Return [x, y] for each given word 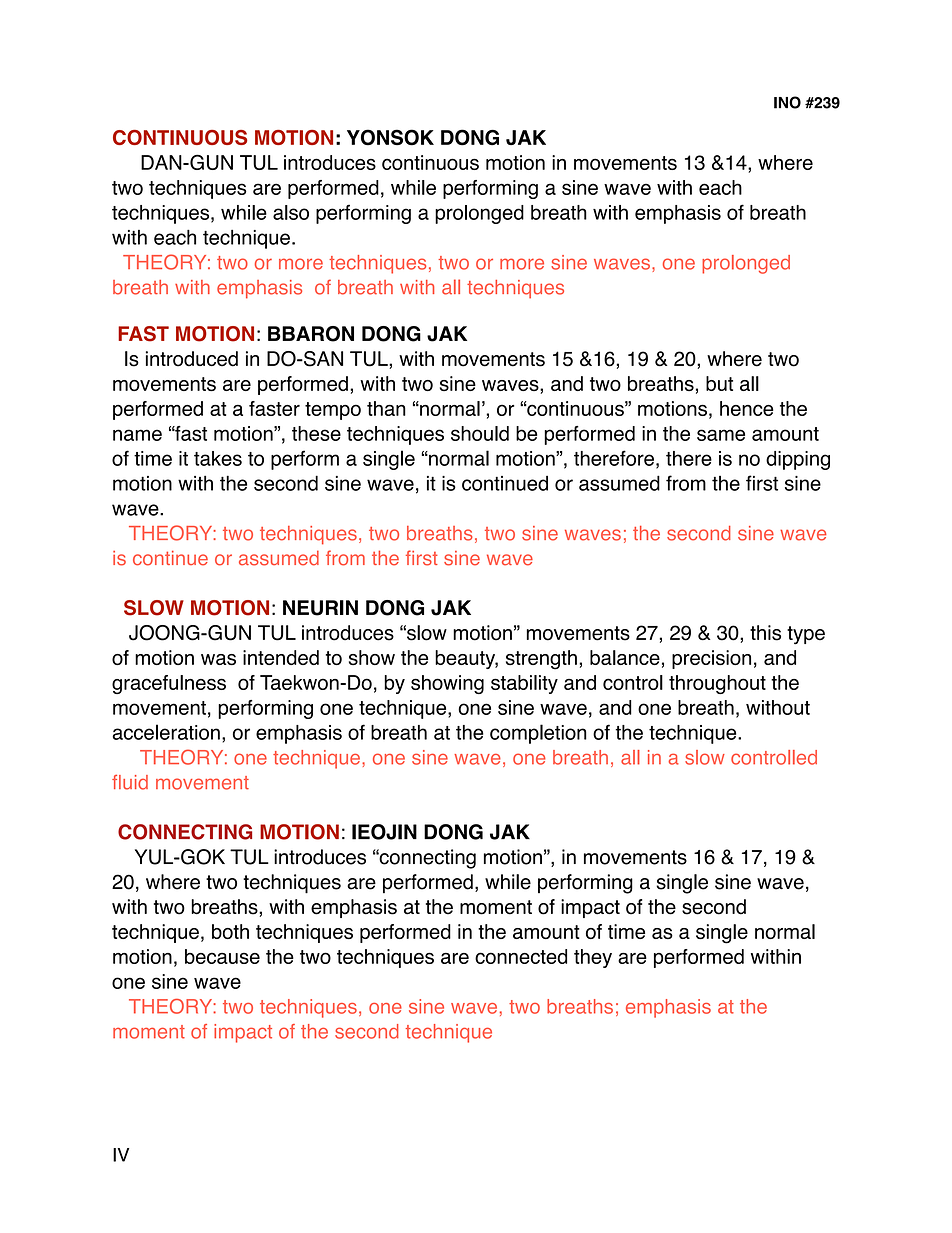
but [719, 383]
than [386, 408]
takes [218, 458]
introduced [192, 359]
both [230, 931]
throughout [717, 684]
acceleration [166, 732]
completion [538, 734]
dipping [798, 460]
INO [787, 102]
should [480, 433]
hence [746, 408]
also [291, 212]
